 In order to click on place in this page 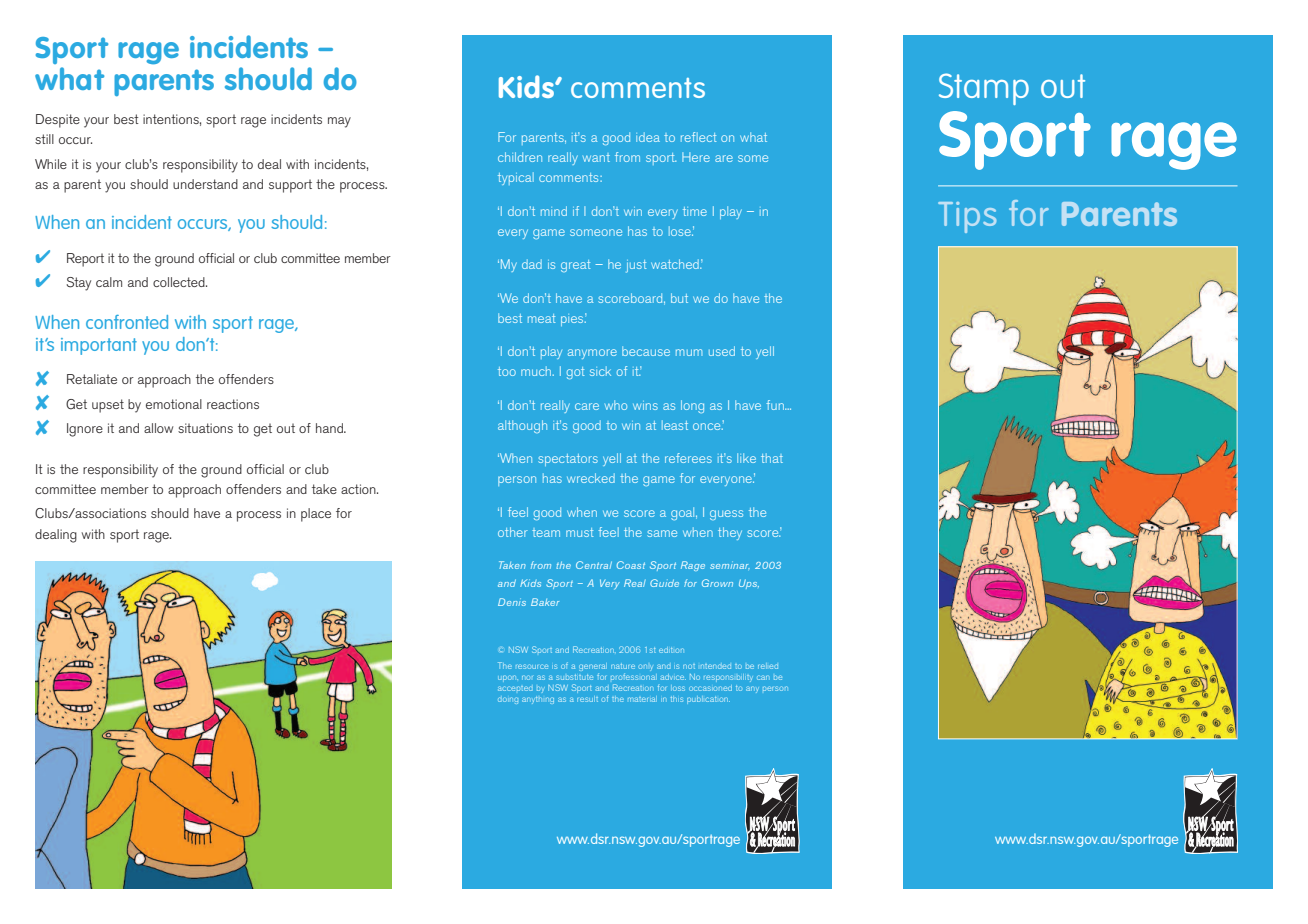, I will do `click(316, 515)`.
